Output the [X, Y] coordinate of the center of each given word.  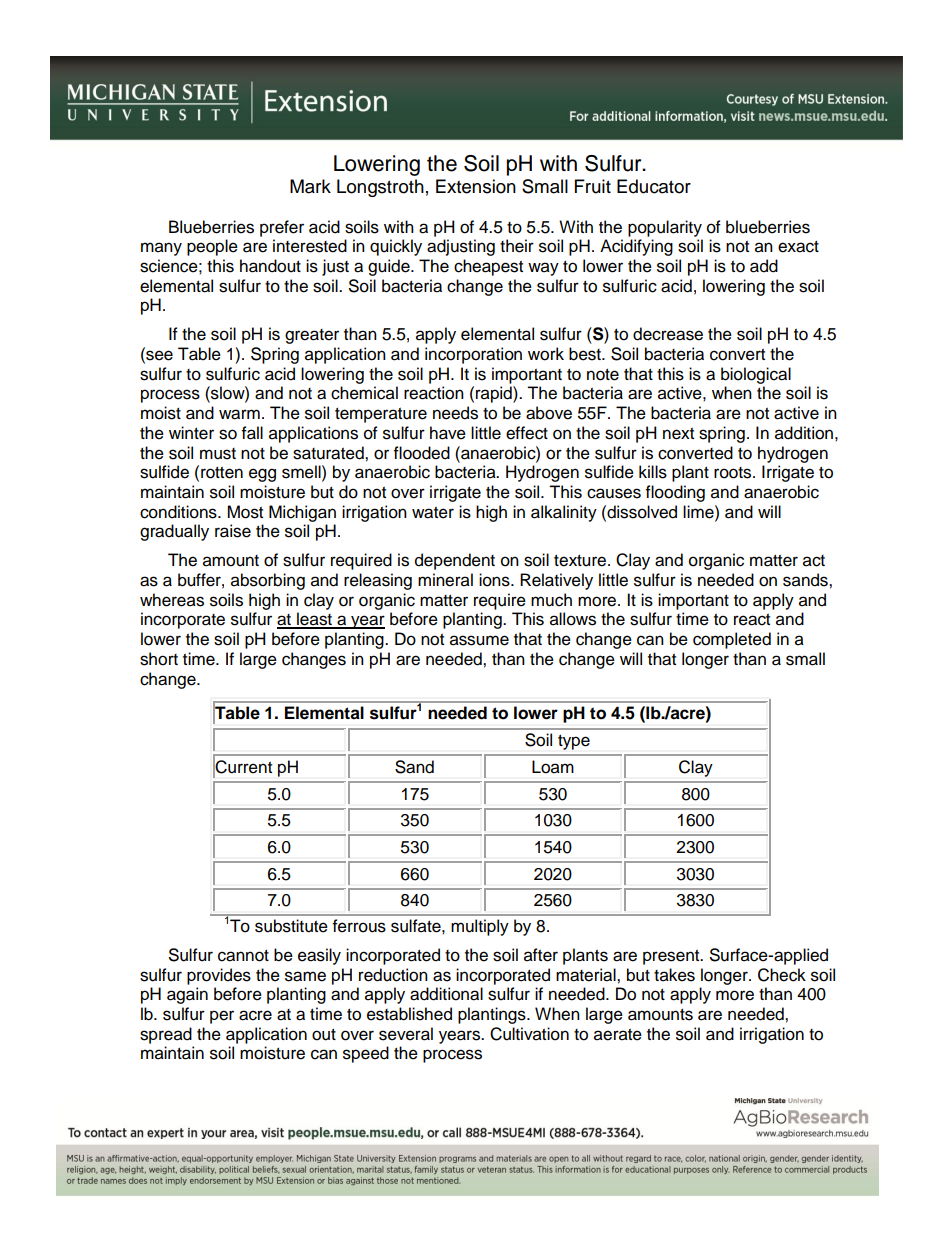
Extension [476, 186]
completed [732, 640]
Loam [553, 767]
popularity [665, 228]
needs [455, 413]
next [678, 434]
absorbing [268, 581]
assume [479, 640]
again [187, 995]
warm [239, 414]
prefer [282, 228]
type [574, 742]
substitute [291, 926]
